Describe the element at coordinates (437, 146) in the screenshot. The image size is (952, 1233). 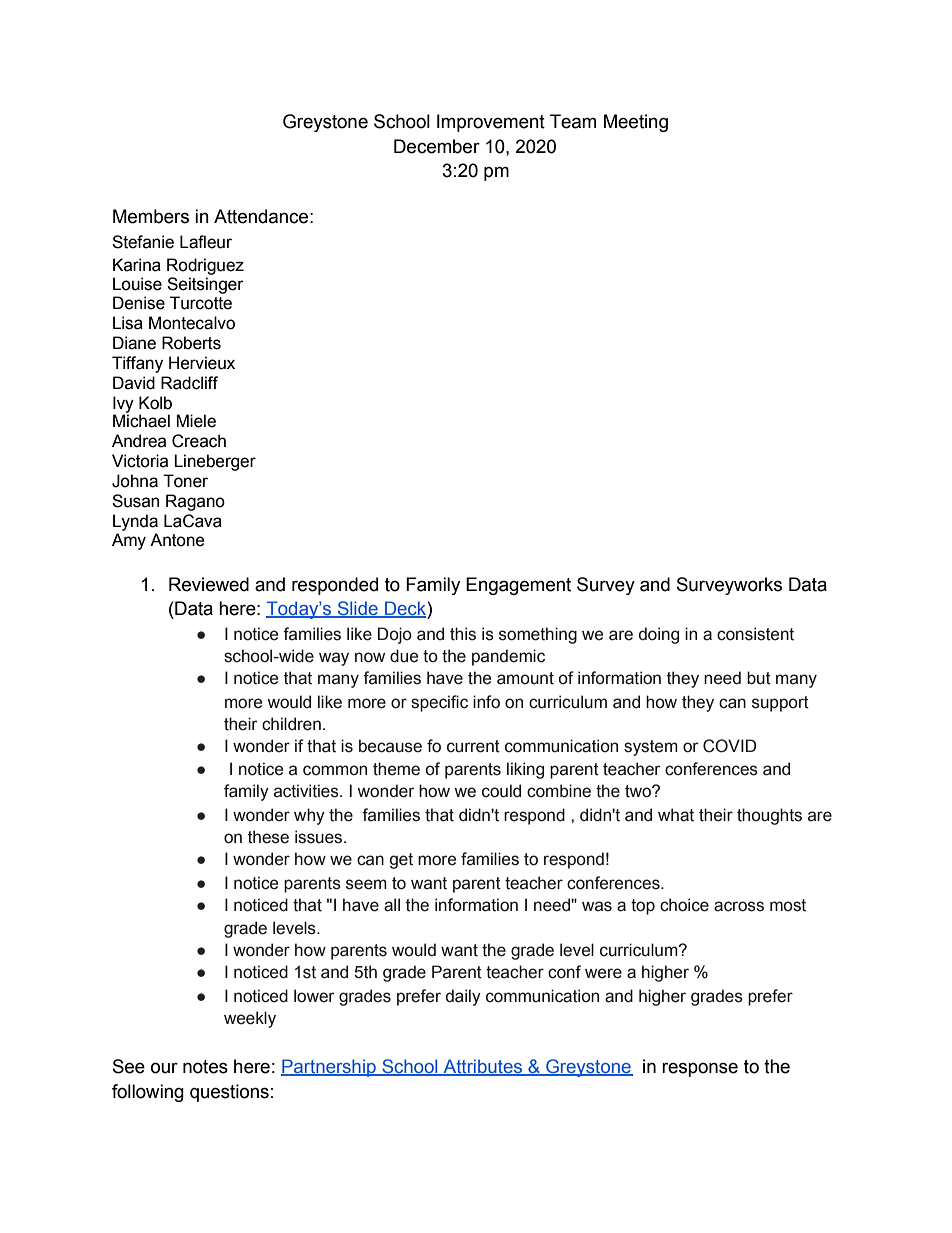
I see `December` at that location.
